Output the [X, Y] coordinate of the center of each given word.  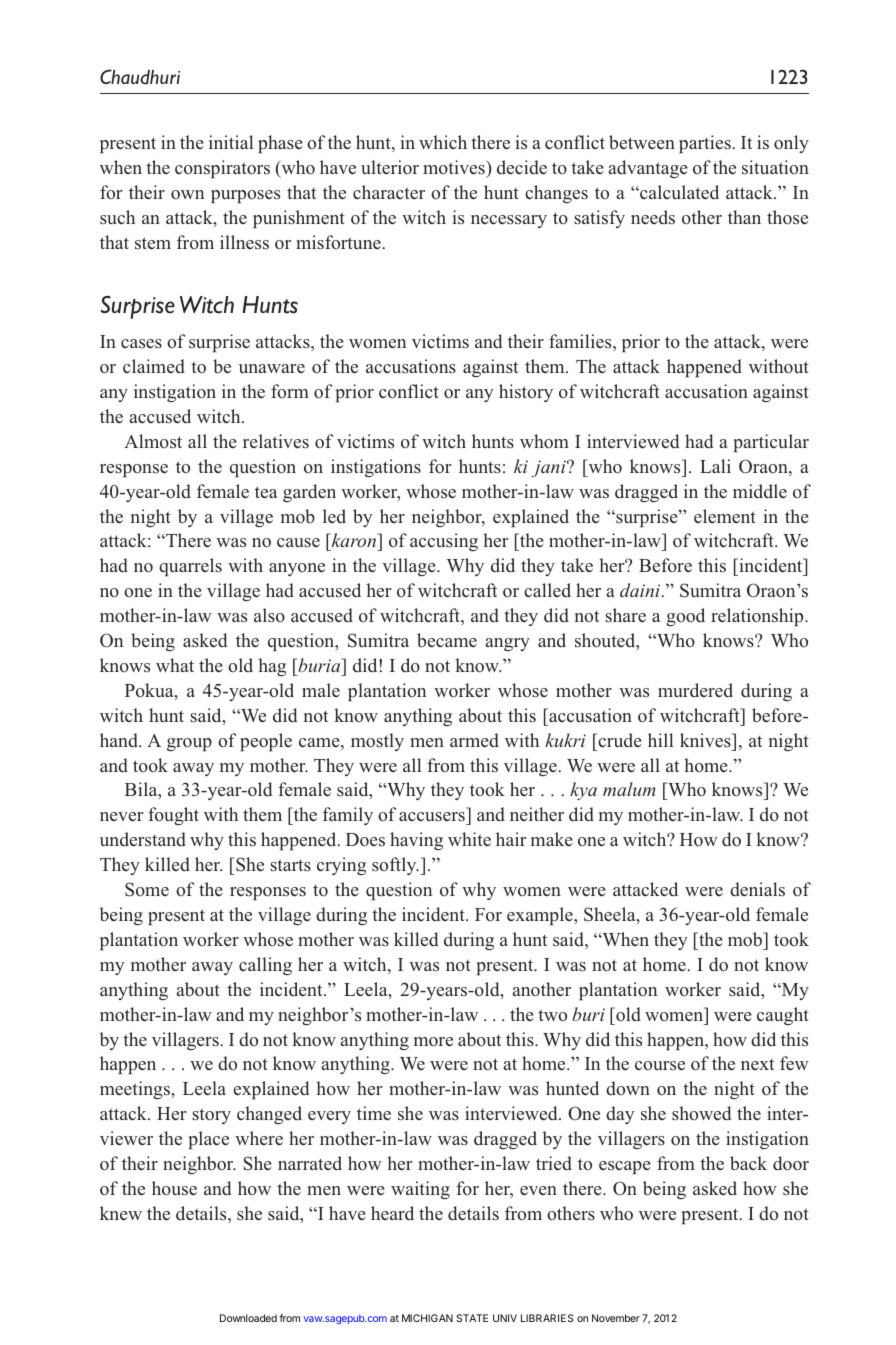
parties [705, 144]
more [433, 1042]
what [175, 665]
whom [544, 441]
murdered [695, 690]
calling [265, 966]
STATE [472, 1318]
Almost [153, 441]
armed [474, 740]
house [174, 1188]
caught [783, 1016]
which [443, 142]
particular [771, 443]
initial [231, 142]
